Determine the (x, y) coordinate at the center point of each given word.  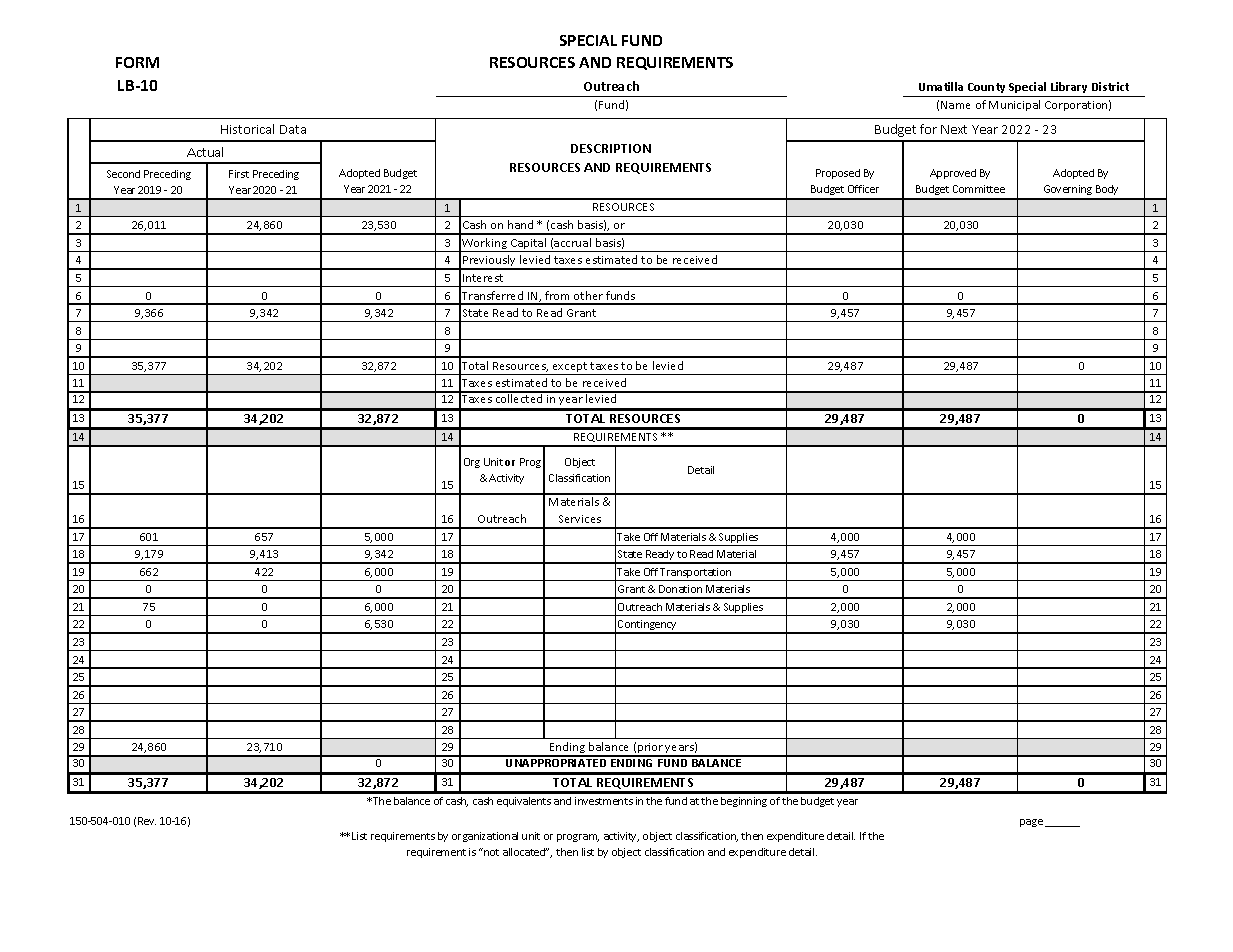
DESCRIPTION (611, 148)
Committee (979, 189)
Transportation (696, 574)
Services (580, 519)
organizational (485, 837)
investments (604, 801)
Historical (247, 129)
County (986, 88)
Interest (483, 278)
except (570, 368)
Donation (680, 589)
